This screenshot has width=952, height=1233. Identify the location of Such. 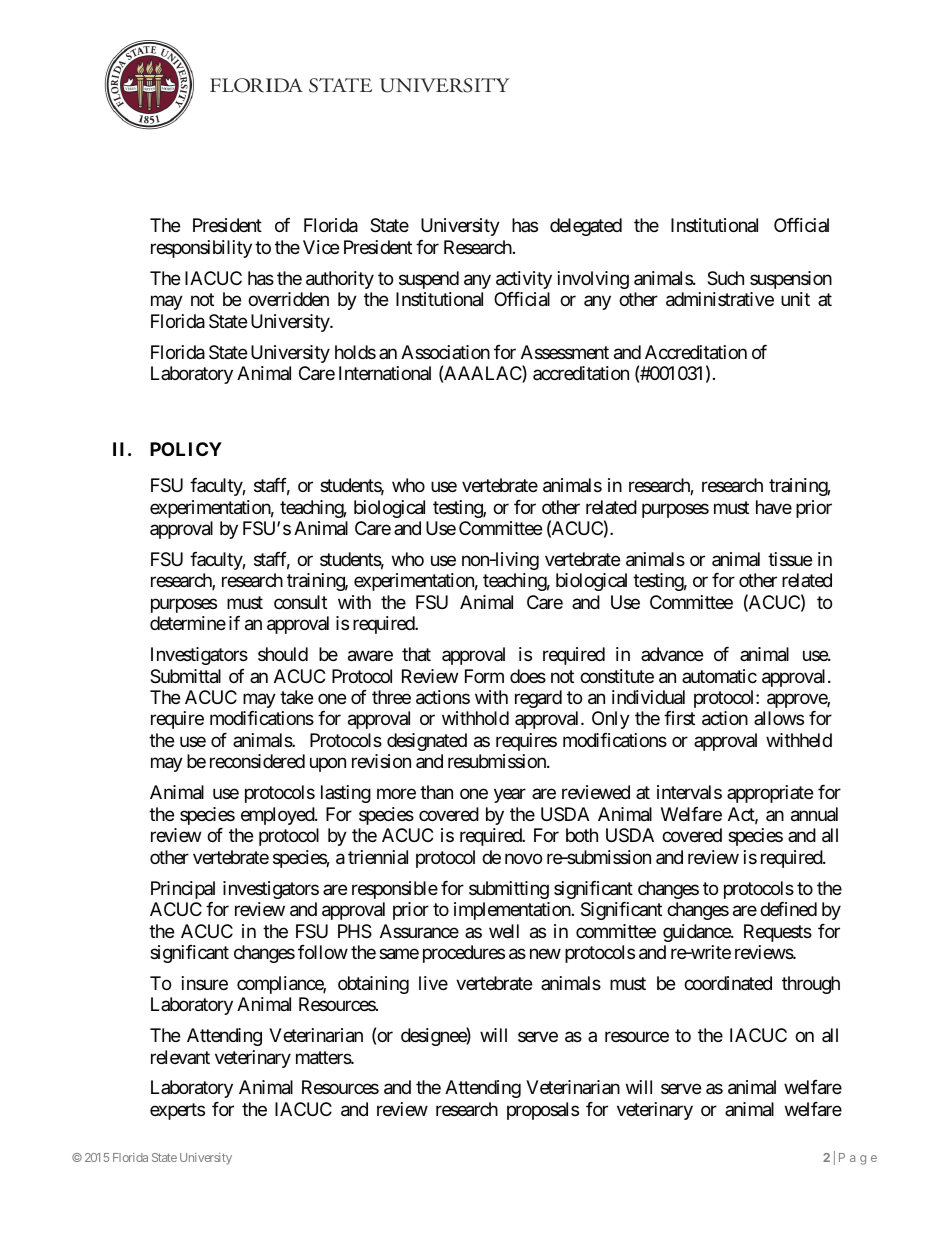
(725, 278).
